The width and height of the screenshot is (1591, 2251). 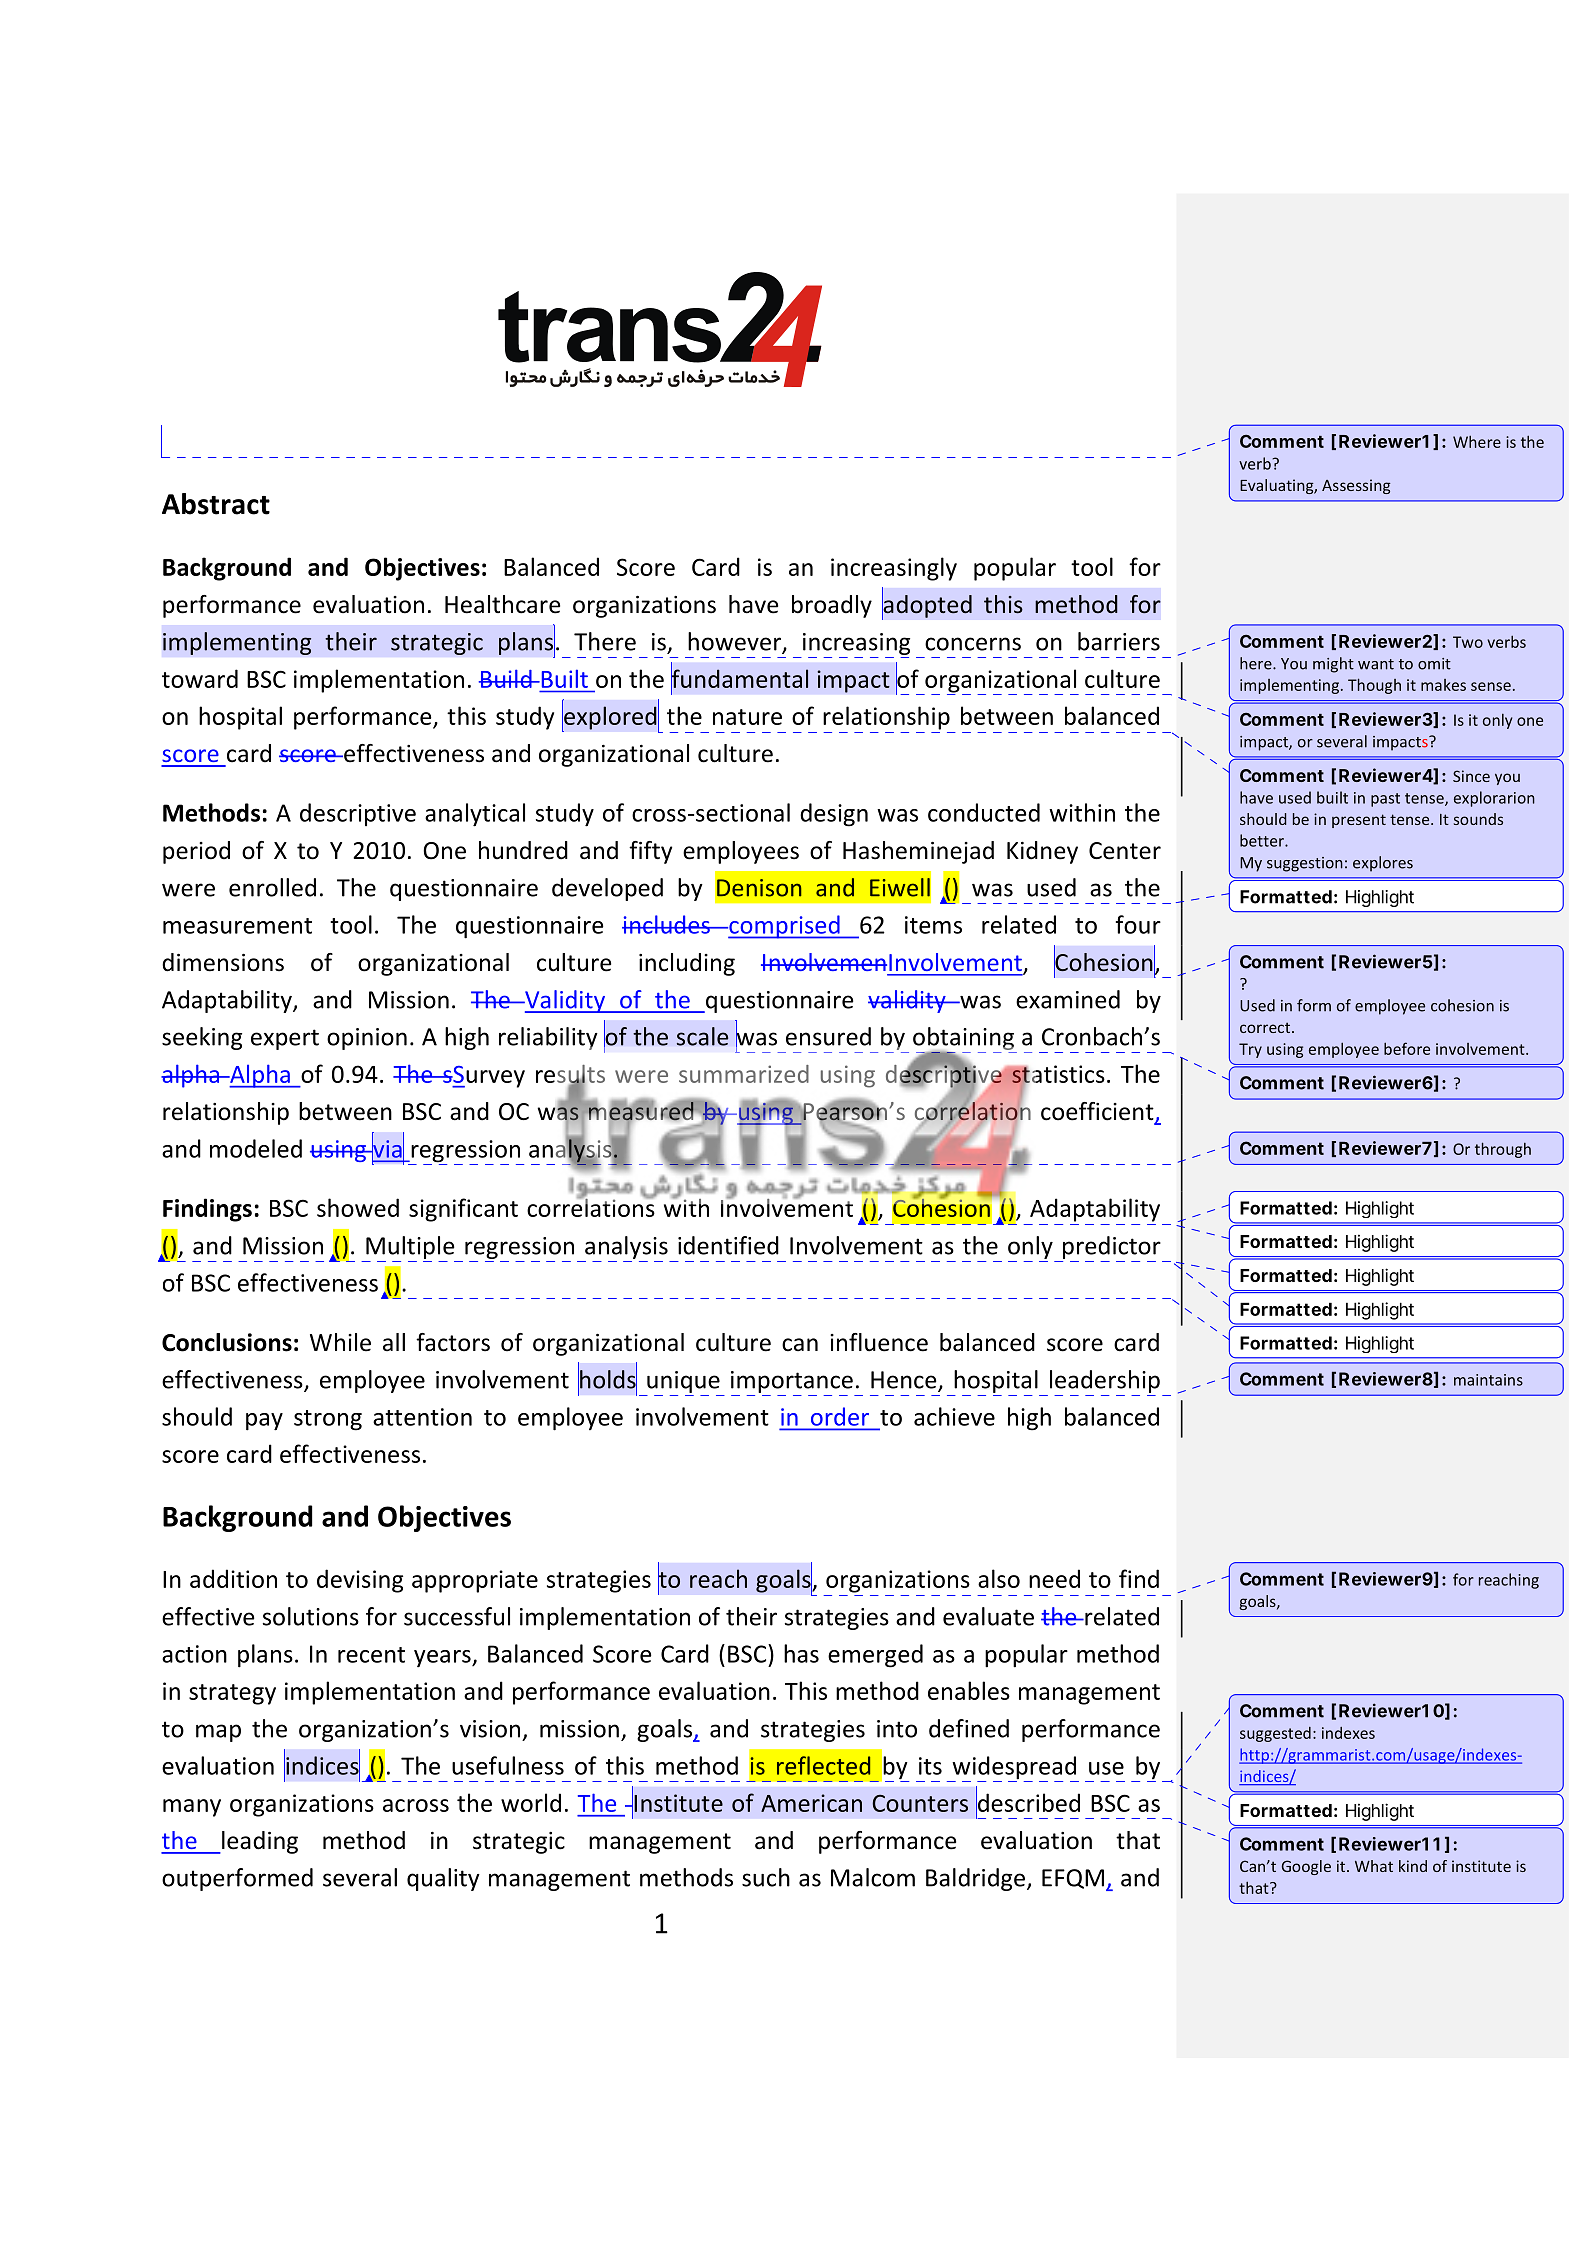 I want to click on broadly, so click(x=832, y=606).
